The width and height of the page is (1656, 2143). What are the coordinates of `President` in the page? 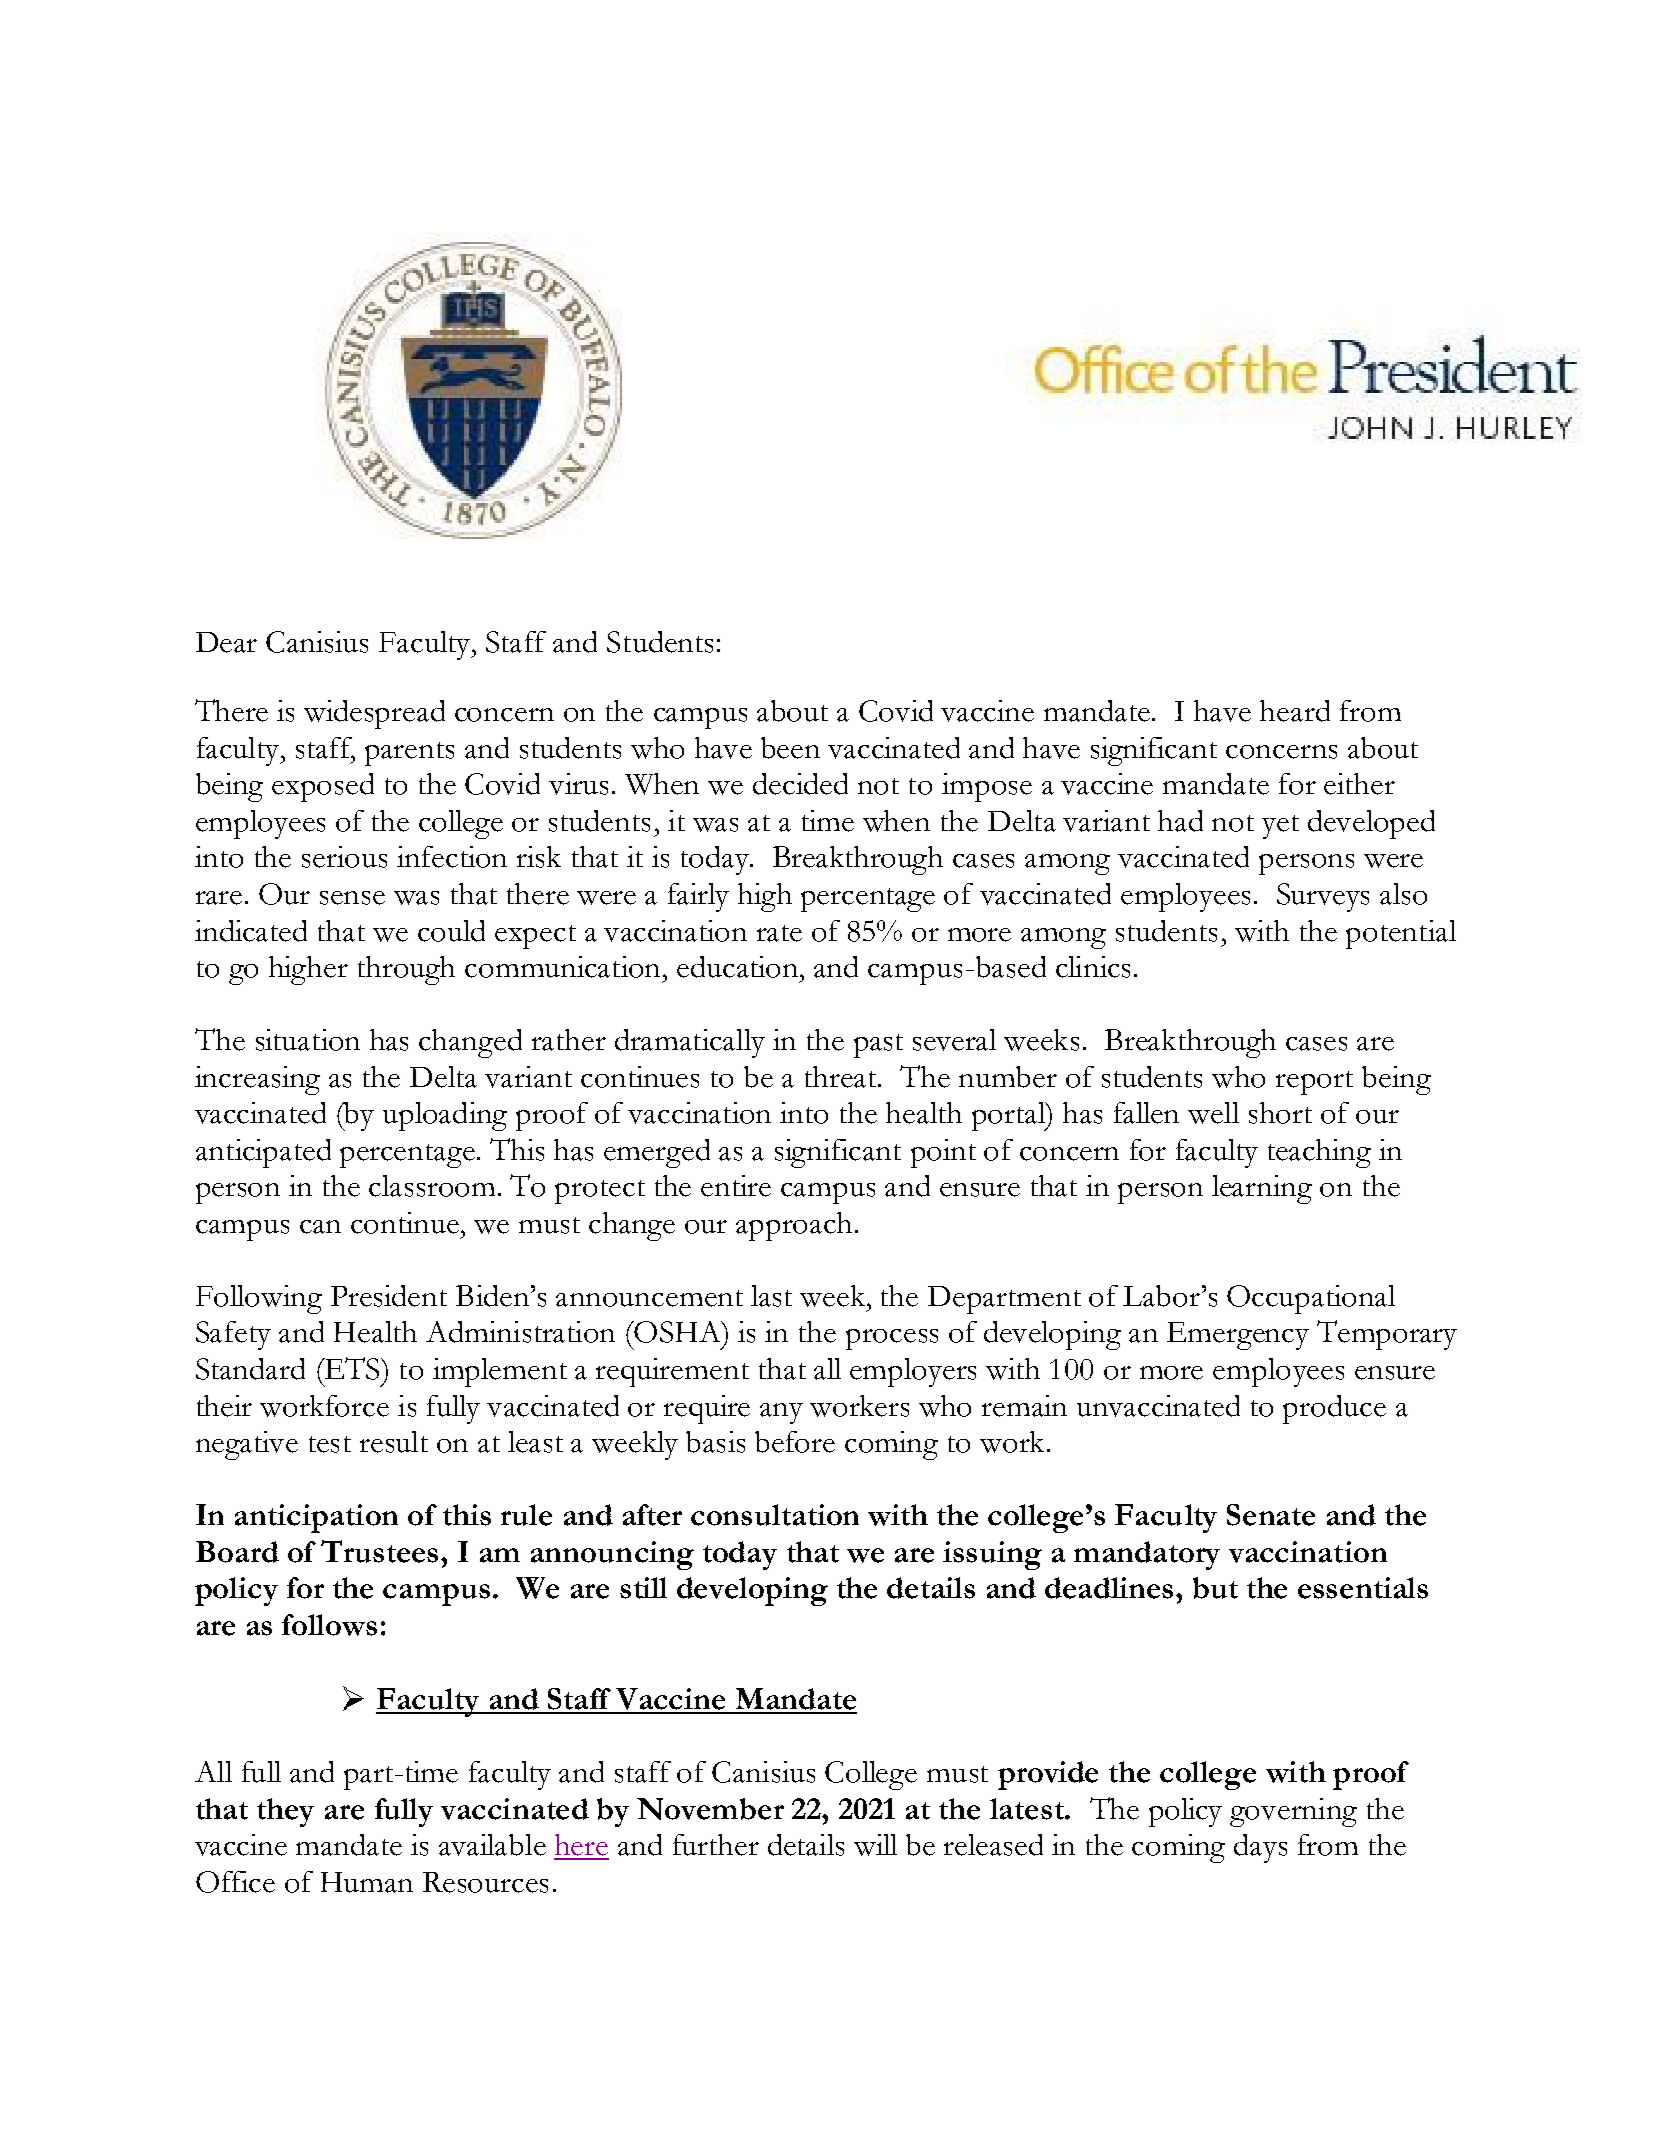 It's located at (389, 1296).
